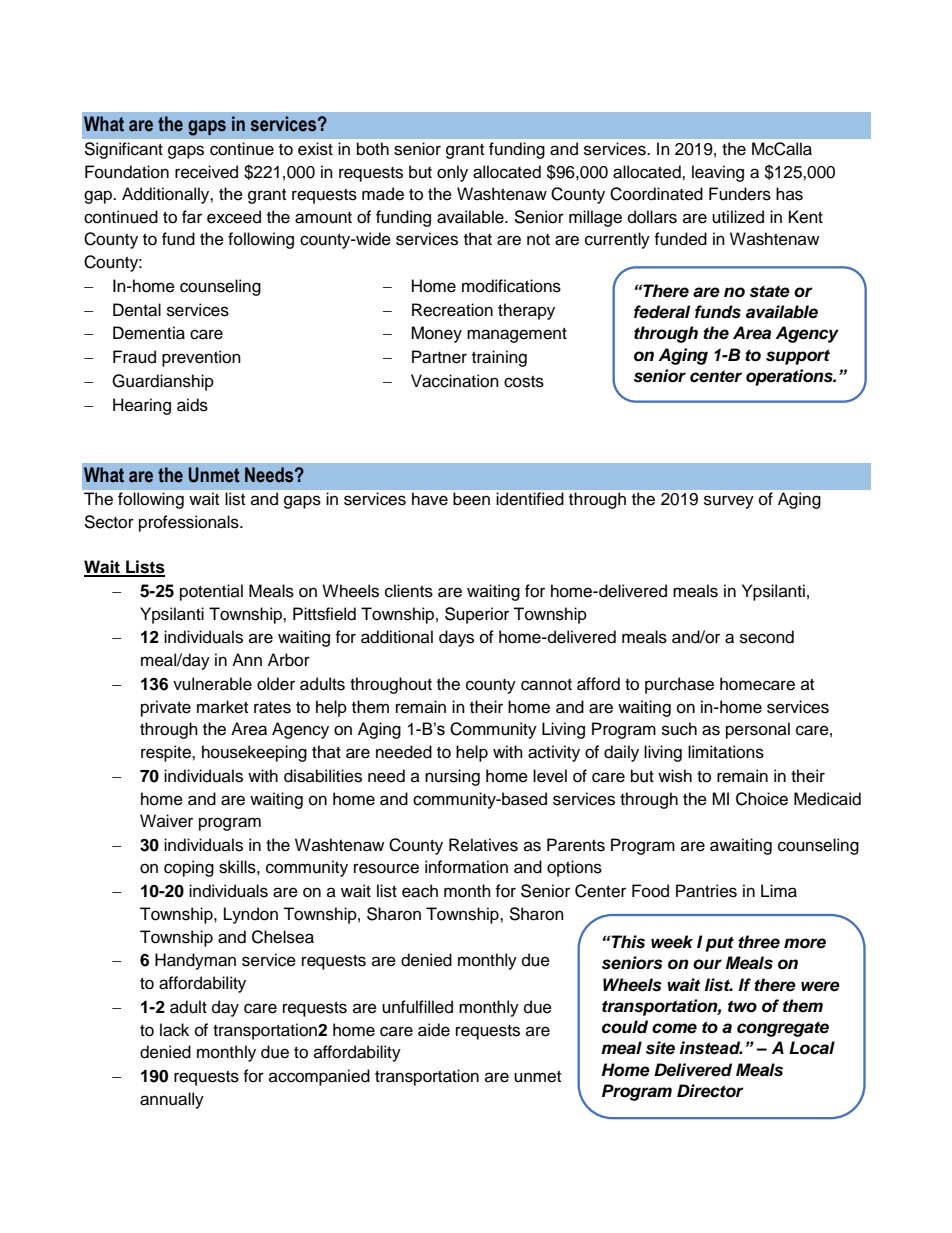  I want to click on leaving, so click(718, 173).
